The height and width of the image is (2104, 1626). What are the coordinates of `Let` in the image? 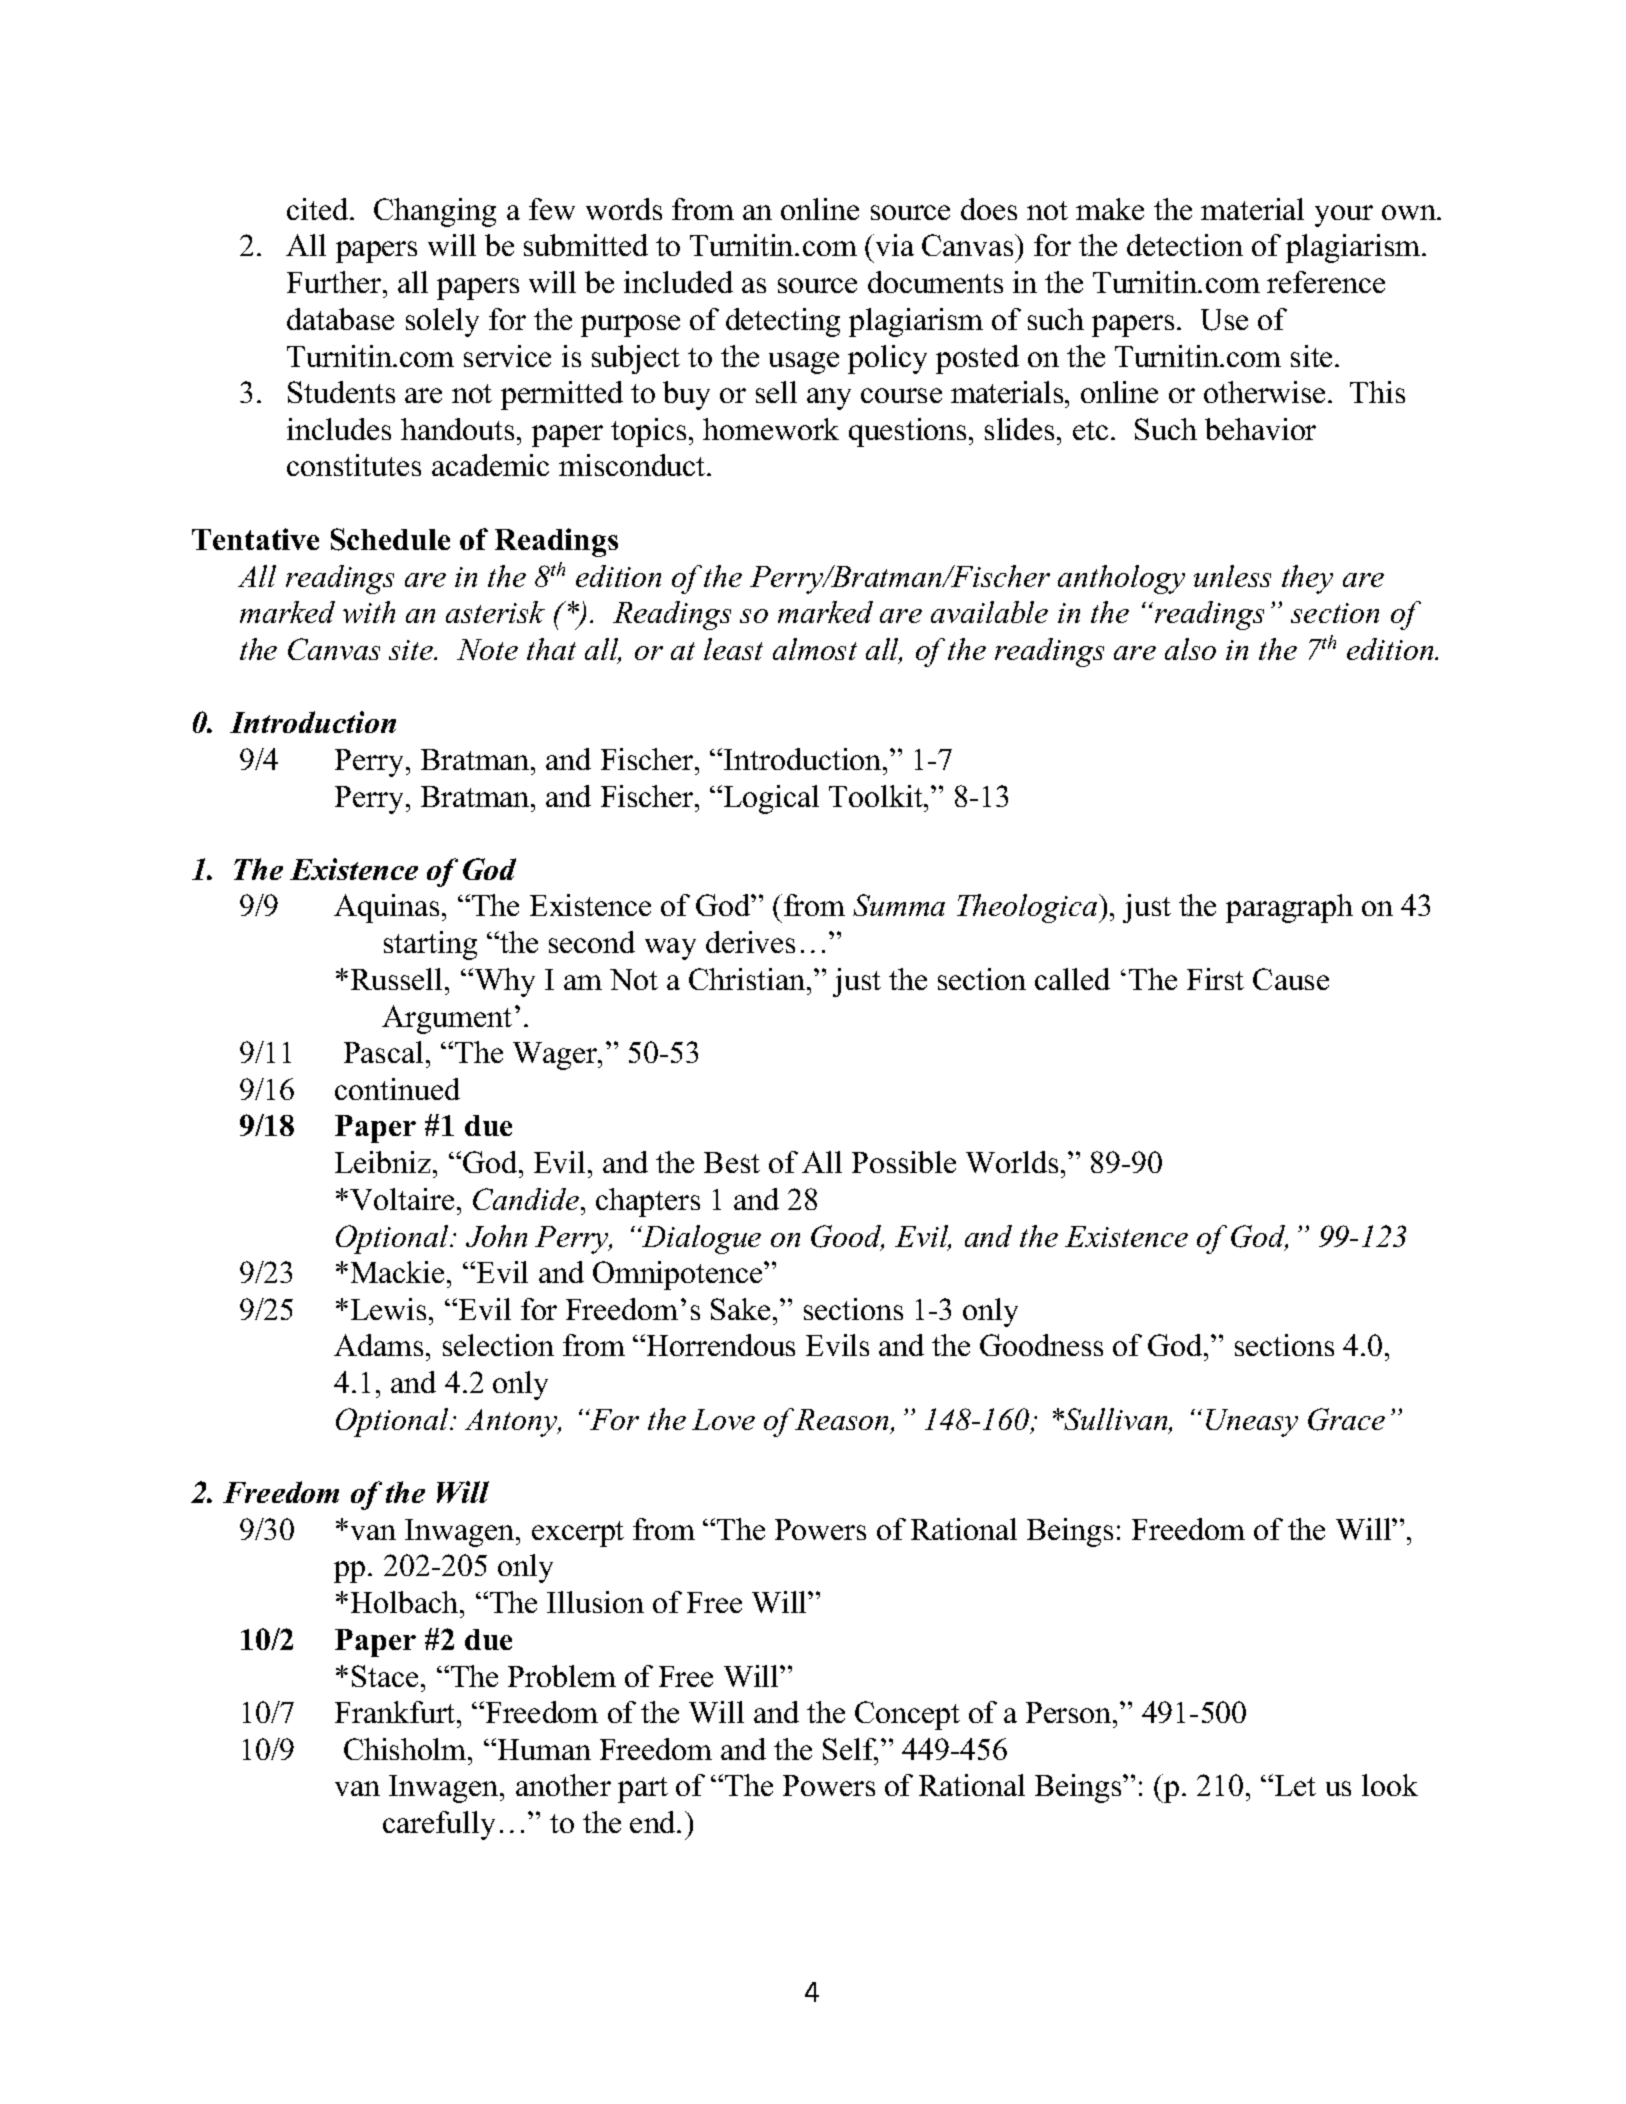 It's located at (1295, 1785).
